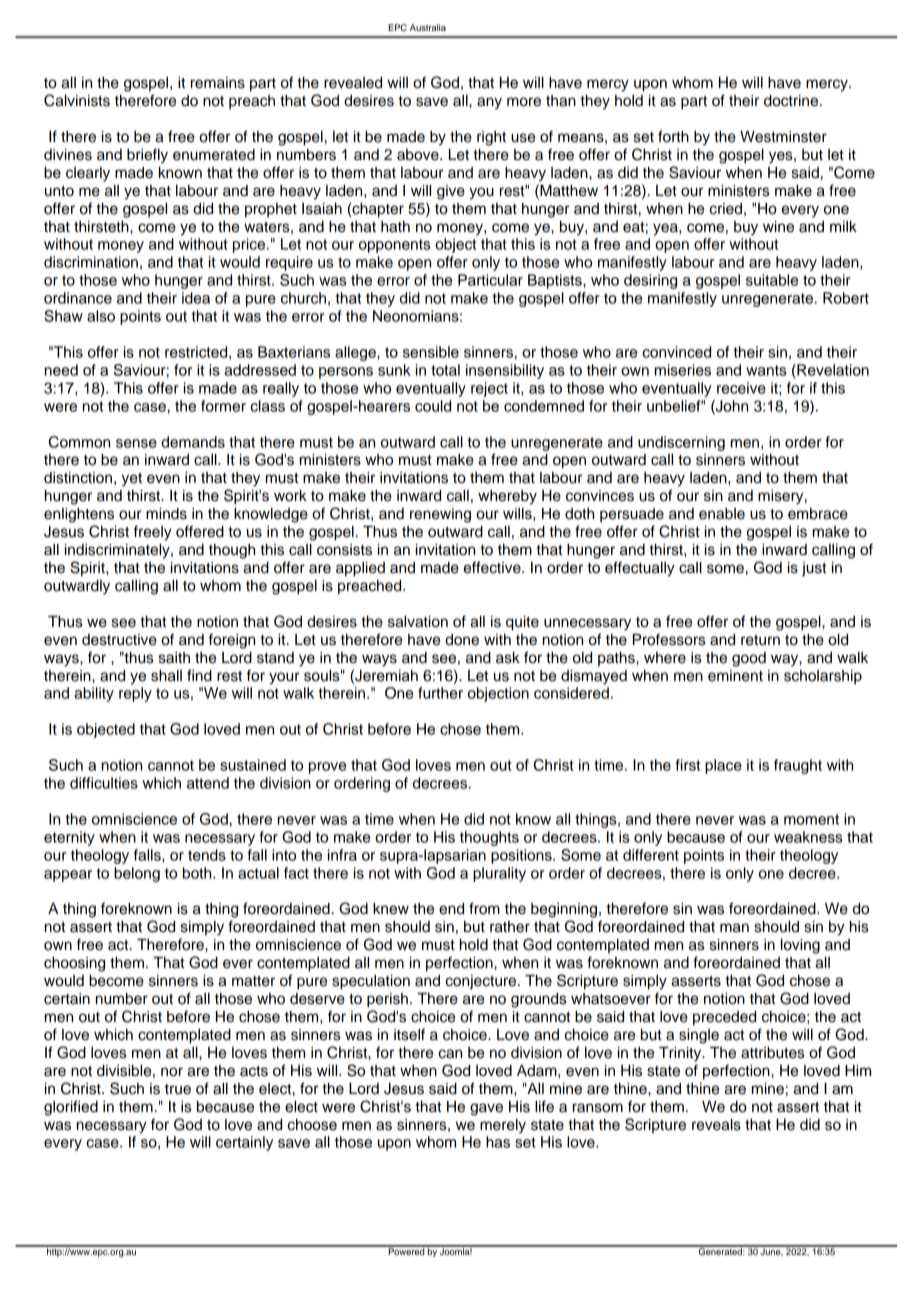 This document has height=1308, width=924. What do you see at coordinates (792, 101) in the document?
I see `doctrine` at bounding box center [792, 101].
